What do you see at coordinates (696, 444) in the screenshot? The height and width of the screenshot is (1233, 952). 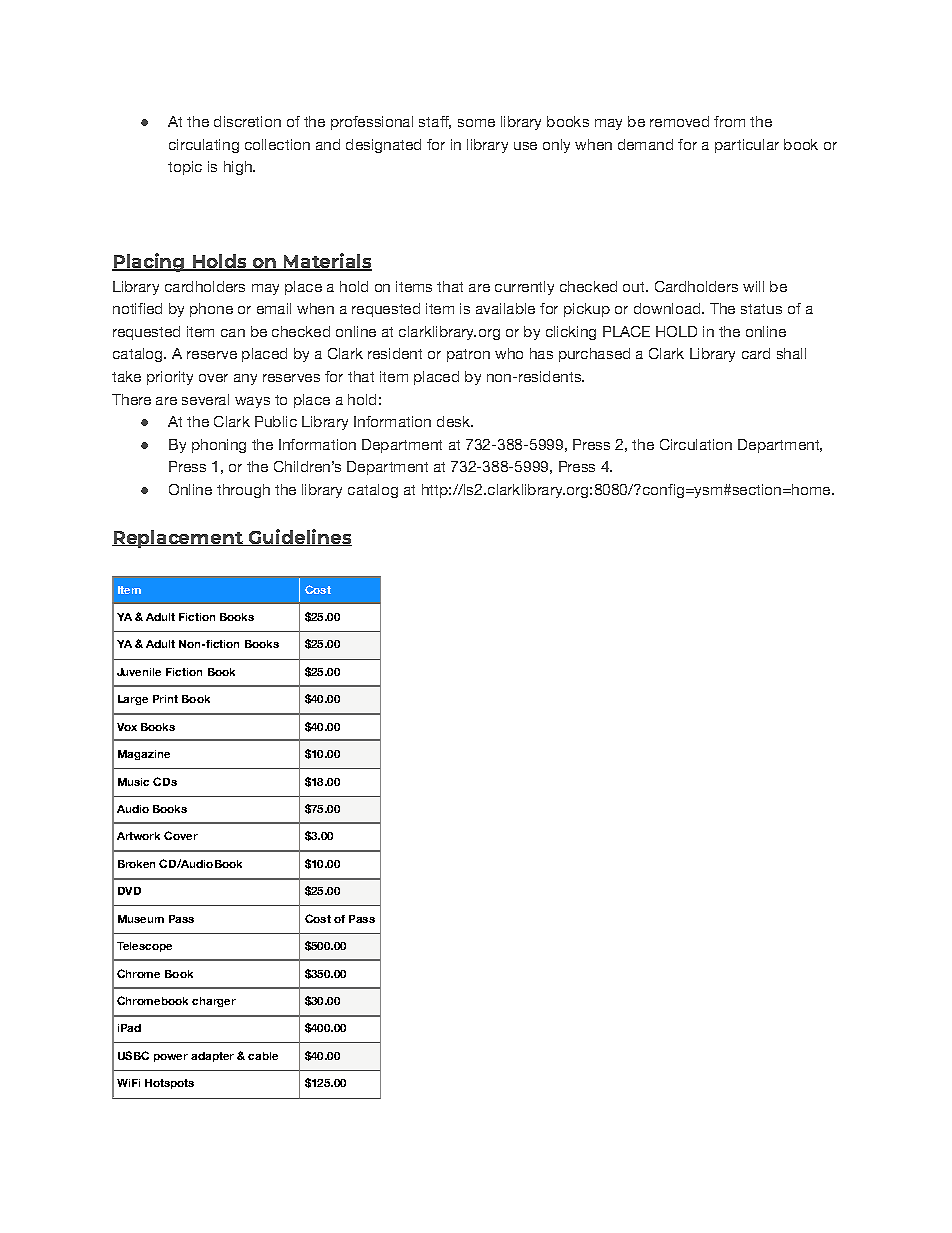 I see `Circulation` at bounding box center [696, 444].
